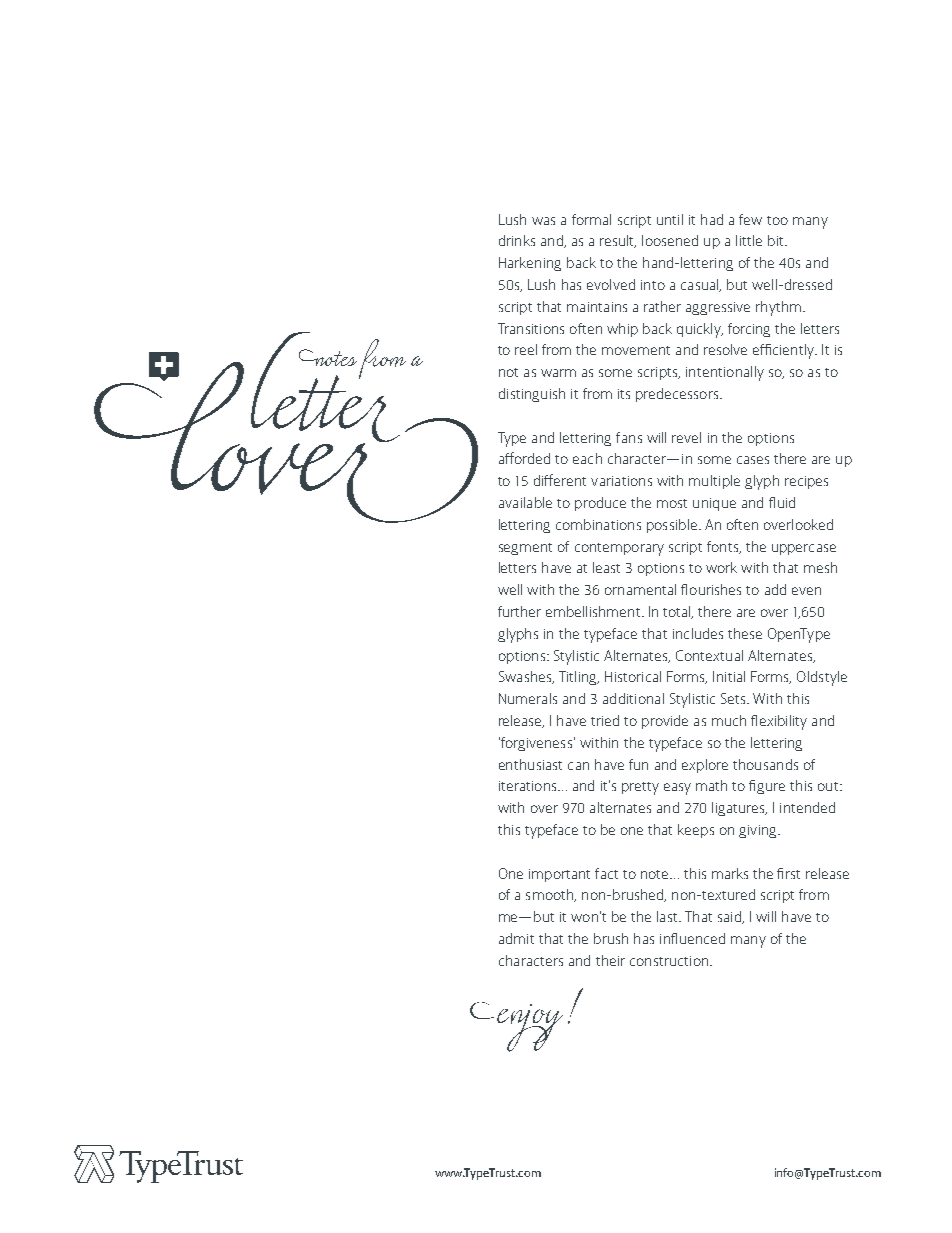 This document has width=952, height=1233. I want to click on said, so click(730, 917).
